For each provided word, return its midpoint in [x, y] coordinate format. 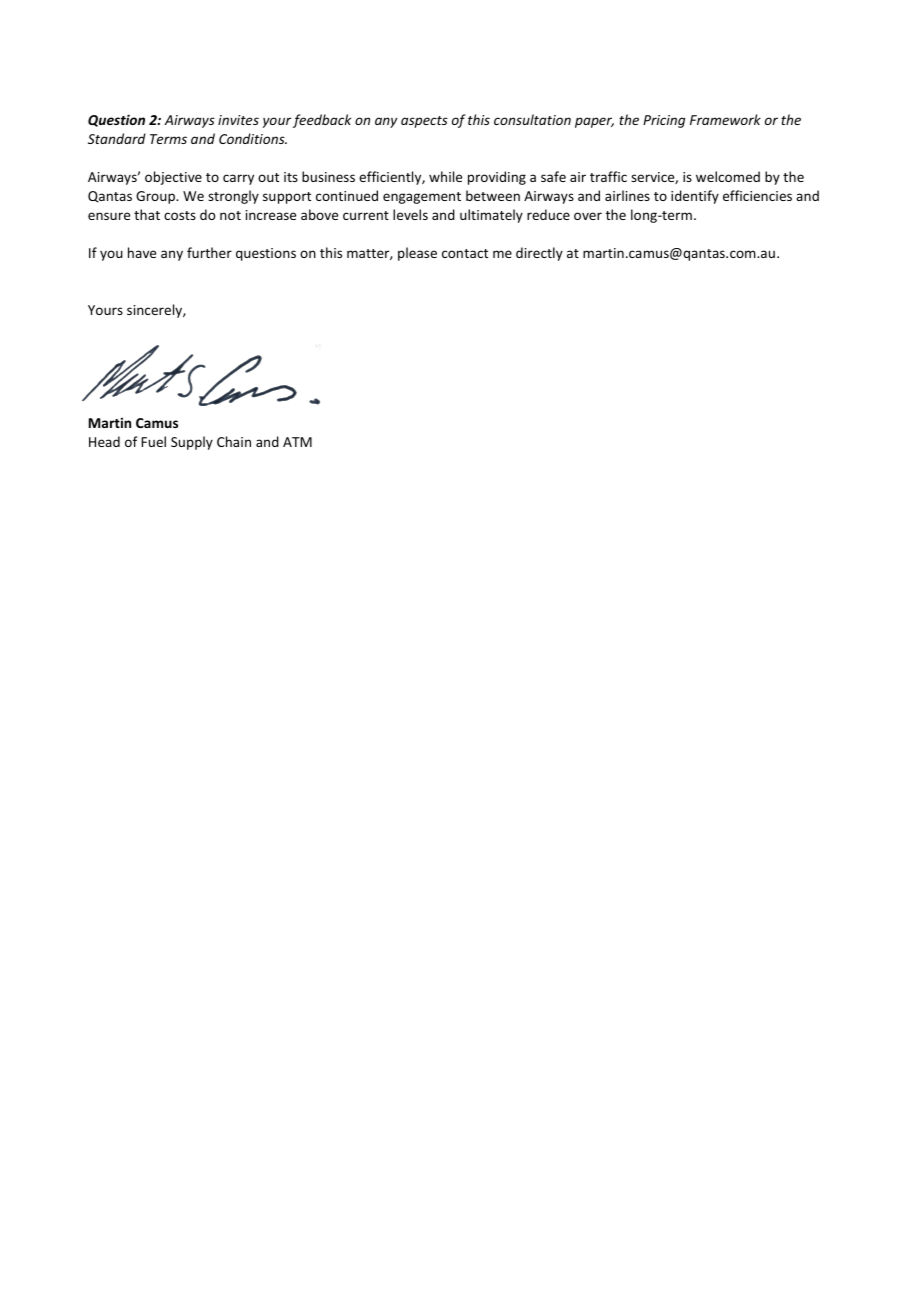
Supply [192, 443]
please [417, 254]
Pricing [664, 121]
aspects [424, 122]
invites [238, 120]
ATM [297, 442]
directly [539, 254]
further [209, 252]
